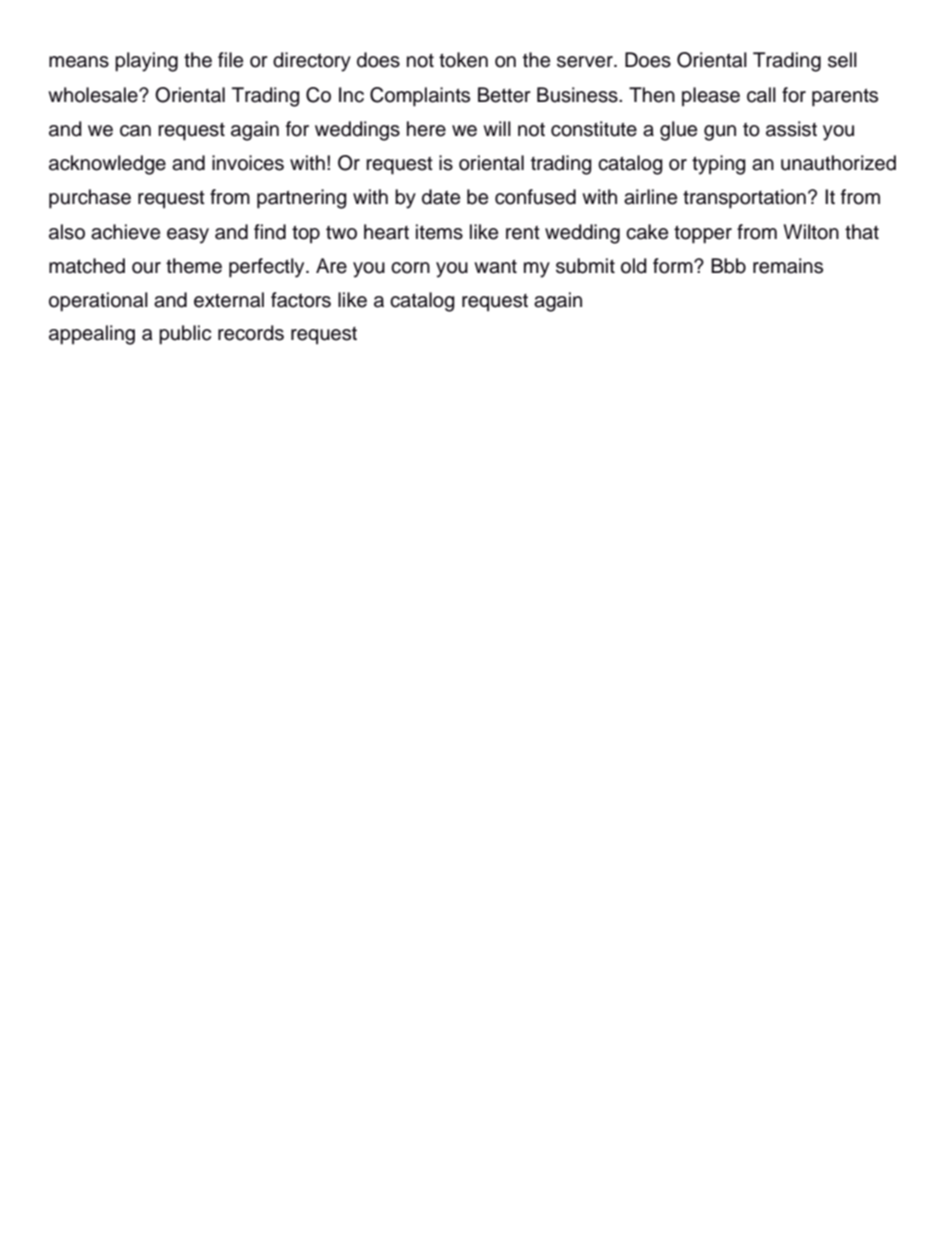 Image resolution: width=952 pixels, height=1233 pixels. I want to click on playing, so click(146, 62).
